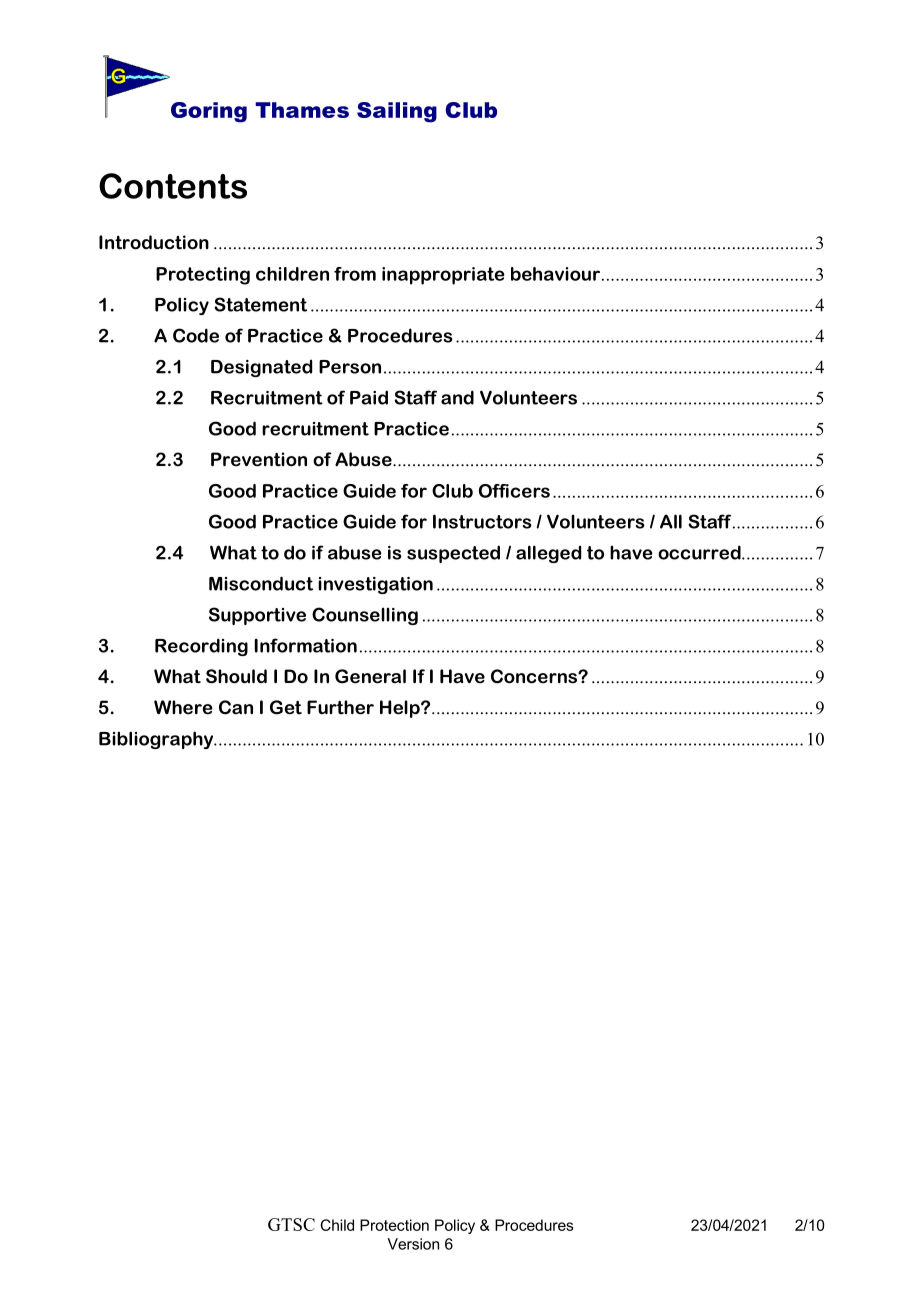 This document has height=1308, width=924. I want to click on Further, so click(340, 707).
